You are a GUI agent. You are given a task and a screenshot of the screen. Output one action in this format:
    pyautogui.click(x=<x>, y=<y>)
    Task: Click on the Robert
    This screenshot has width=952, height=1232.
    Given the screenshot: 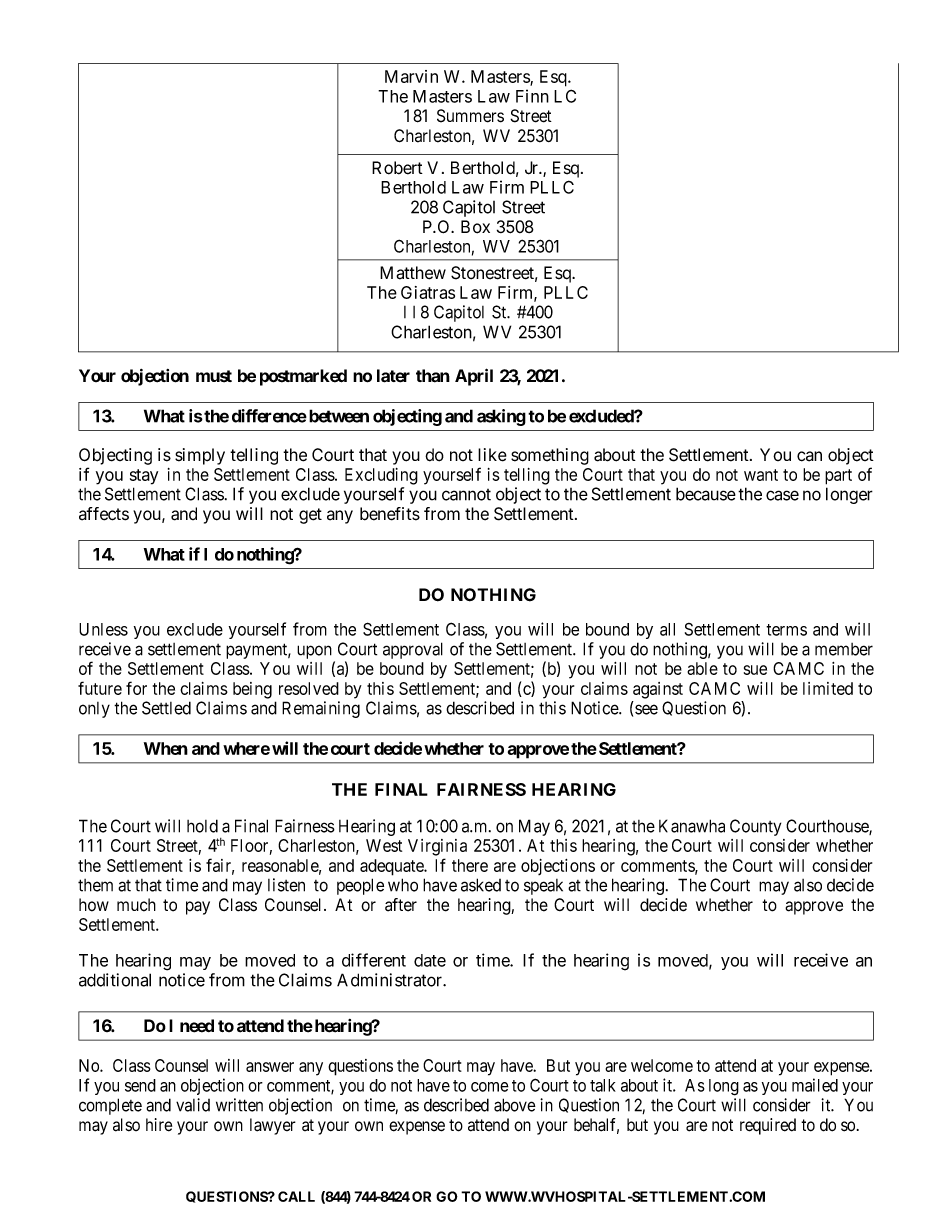 What is the action you would take?
    pyautogui.click(x=397, y=168)
